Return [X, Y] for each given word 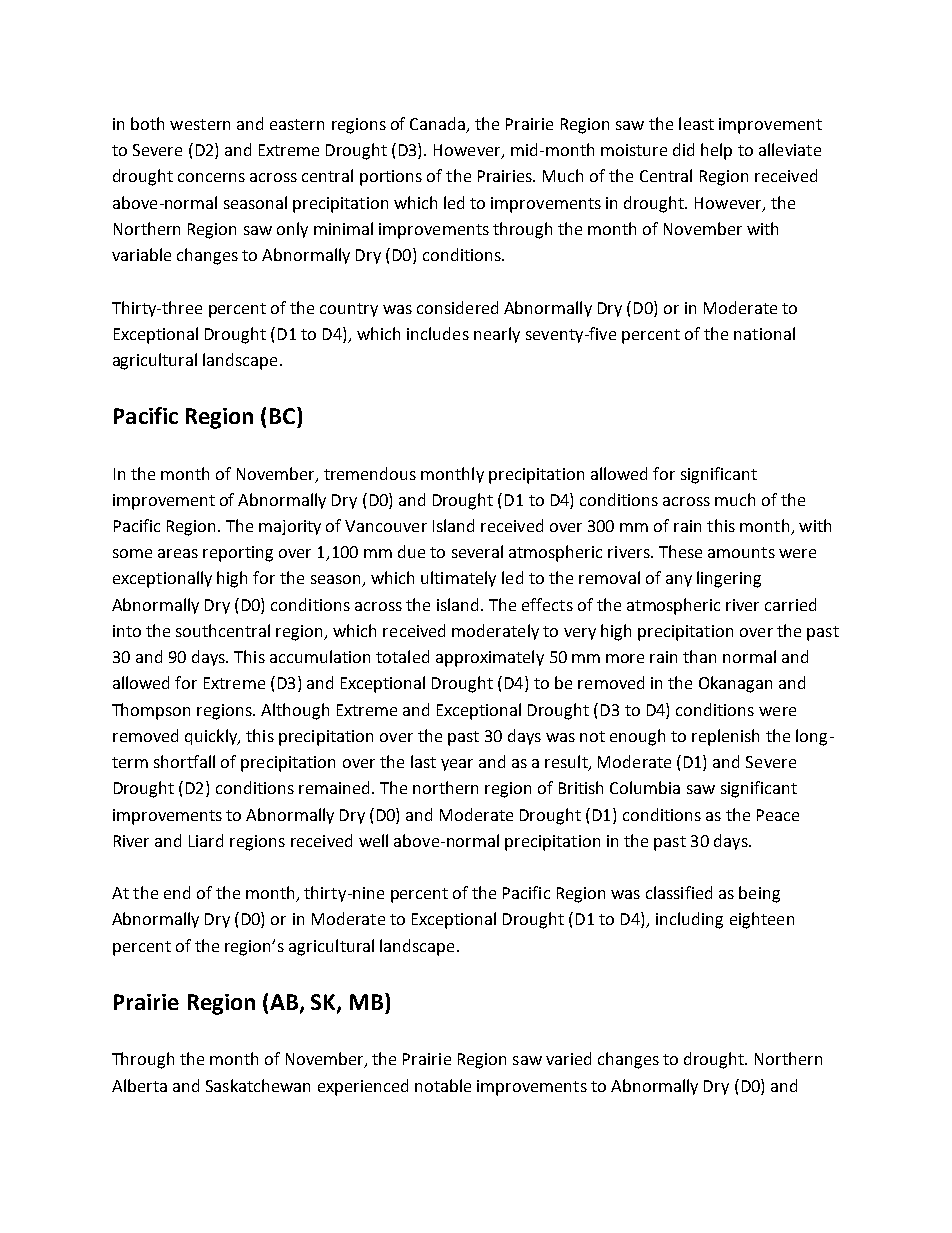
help [716, 151]
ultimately [458, 579]
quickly [212, 737]
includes [438, 333]
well [373, 840]
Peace [778, 815]
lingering [729, 579]
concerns [211, 177]
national [764, 333]
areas [178, 553]
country [349, 310]
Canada [439, 124]
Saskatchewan [258, 1085]
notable [443, 1085]
